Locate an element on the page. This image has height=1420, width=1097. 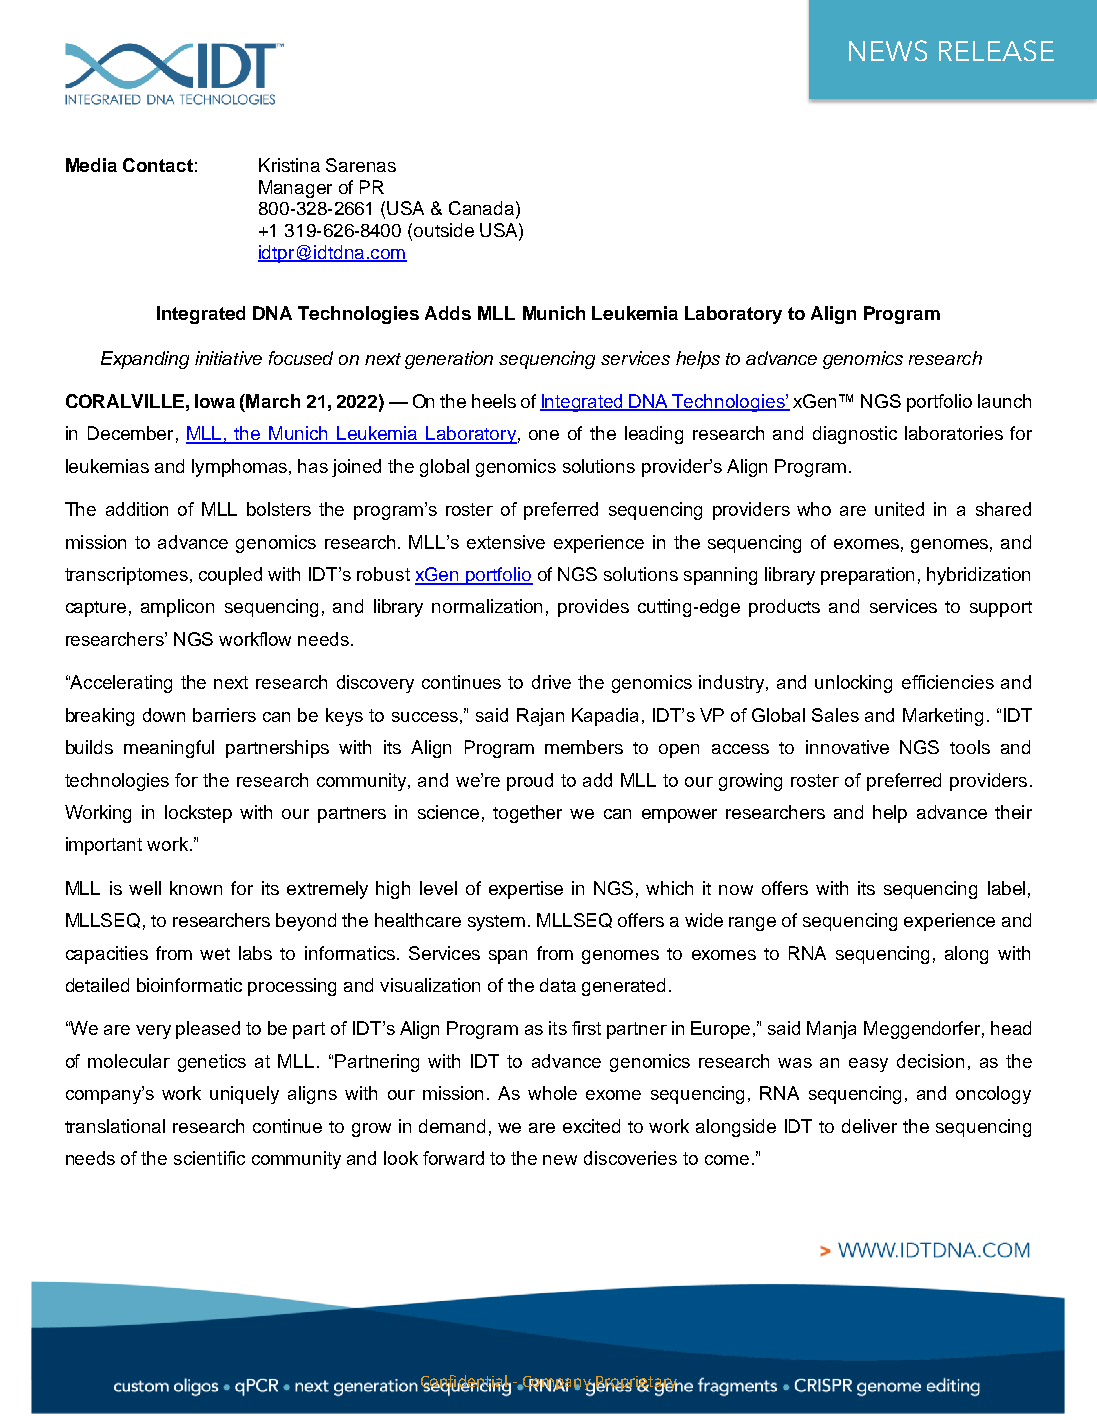
generation is located at coordinates (449, 360).
